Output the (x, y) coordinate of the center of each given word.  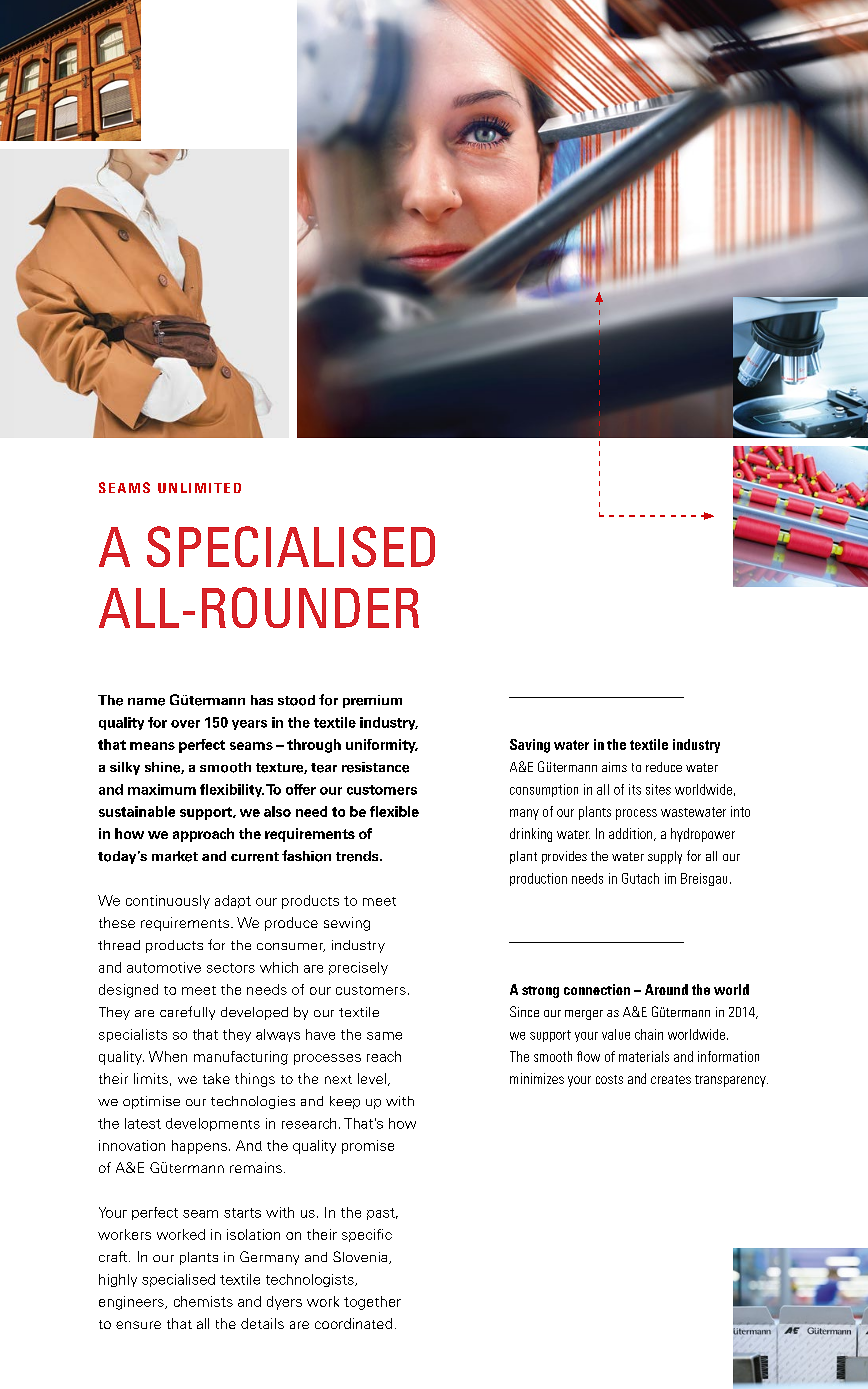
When (168, 1056)
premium (372, 701)
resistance (375, 767)
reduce (664, 767)
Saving (530, 746)
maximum (162, 789)
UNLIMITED (199, 488)
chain (649, 1034)
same (384, 1036)
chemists (203, 1301)
